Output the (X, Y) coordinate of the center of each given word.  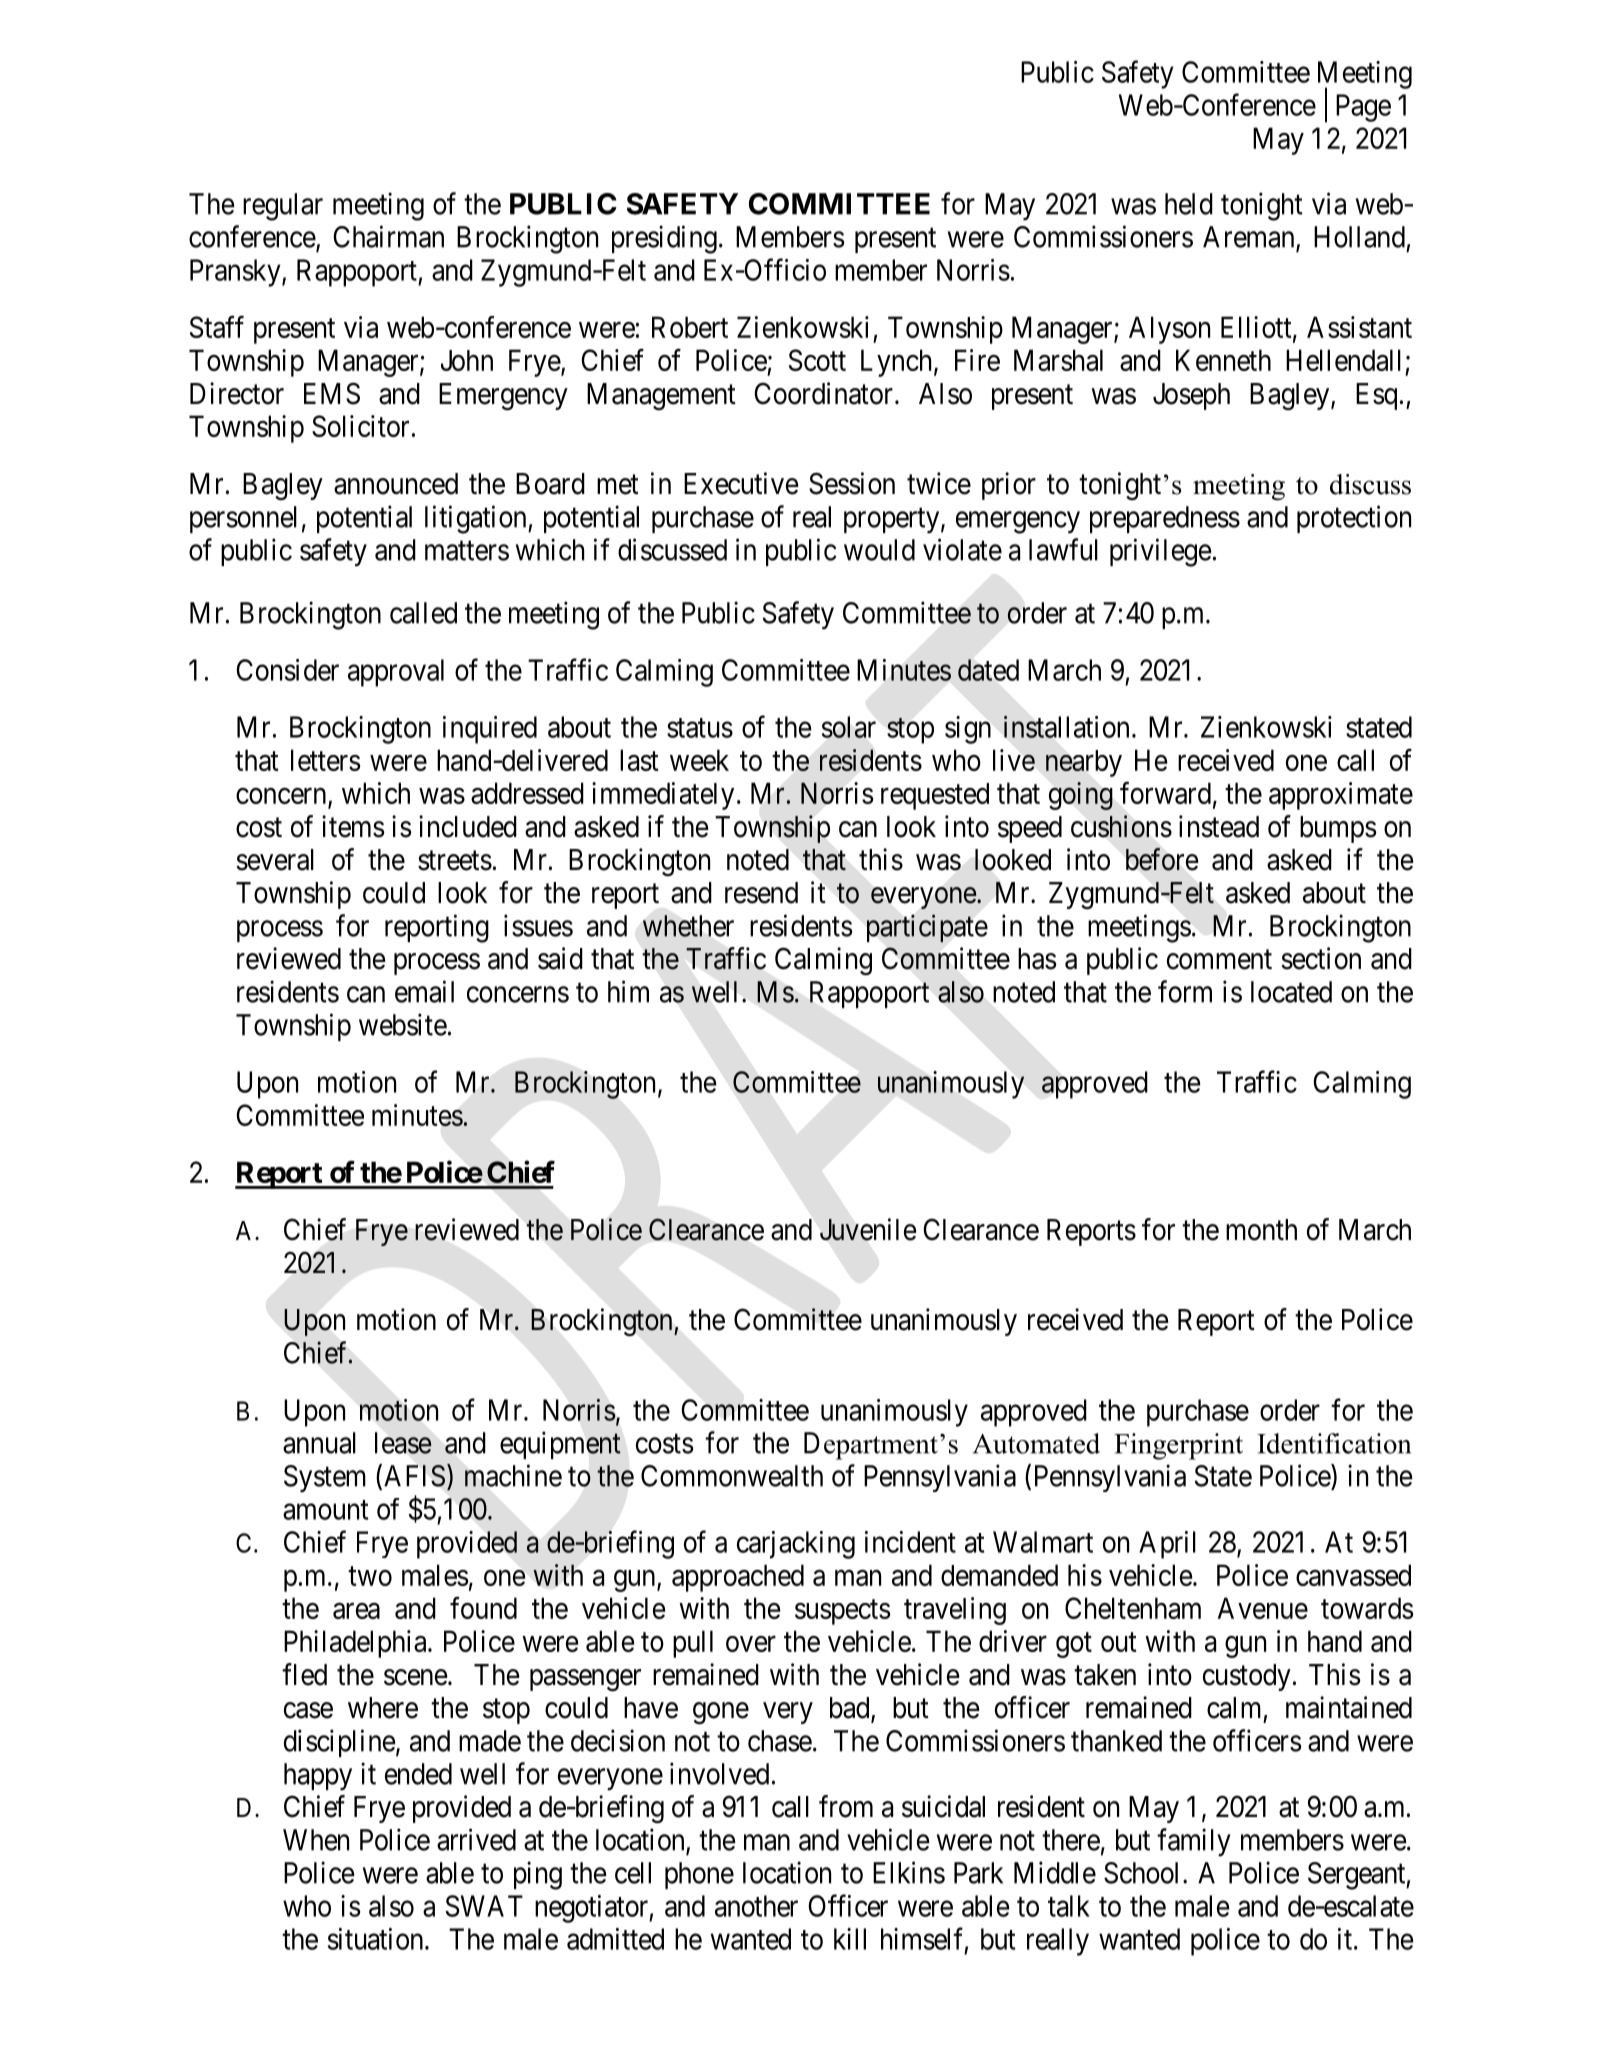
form (1185, 991)
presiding (664, 239)
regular (283, 207)
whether (688, 926)
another (756, 1906)
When (316, 1840)
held (1189, 204)
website (403, 1024)
